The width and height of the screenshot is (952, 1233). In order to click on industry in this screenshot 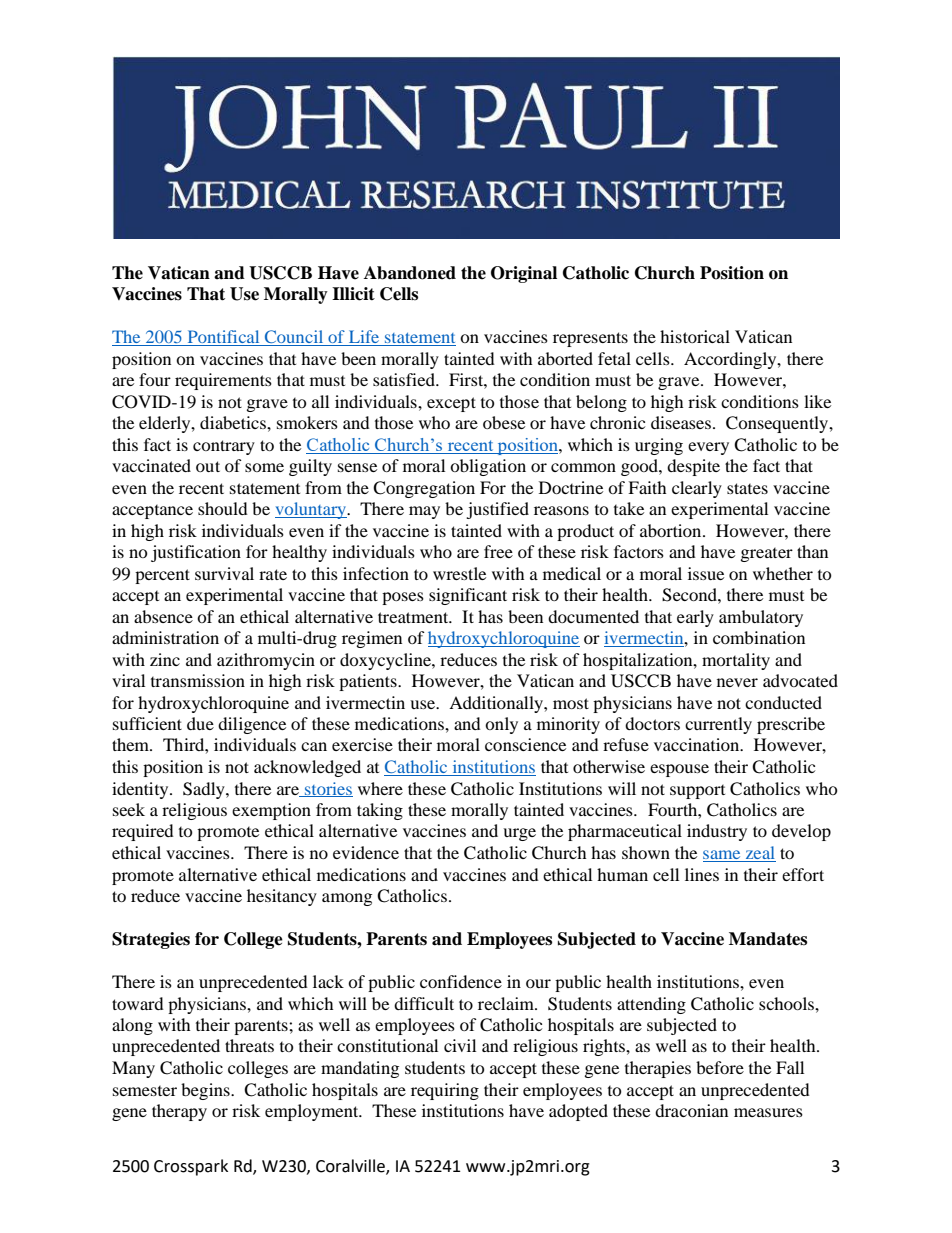, I will do `click(717, 832)`.
